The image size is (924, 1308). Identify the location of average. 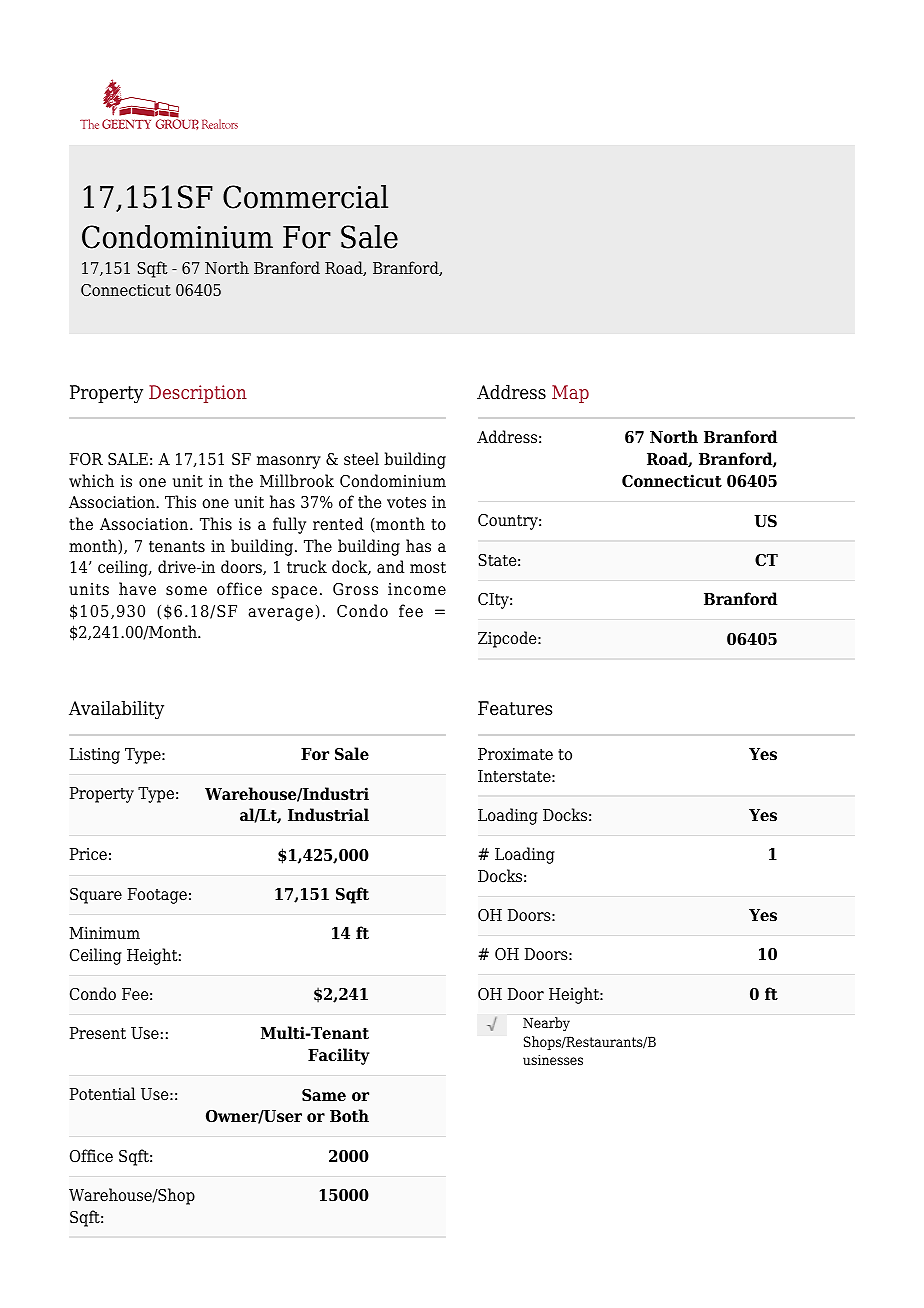
(280, 614).
